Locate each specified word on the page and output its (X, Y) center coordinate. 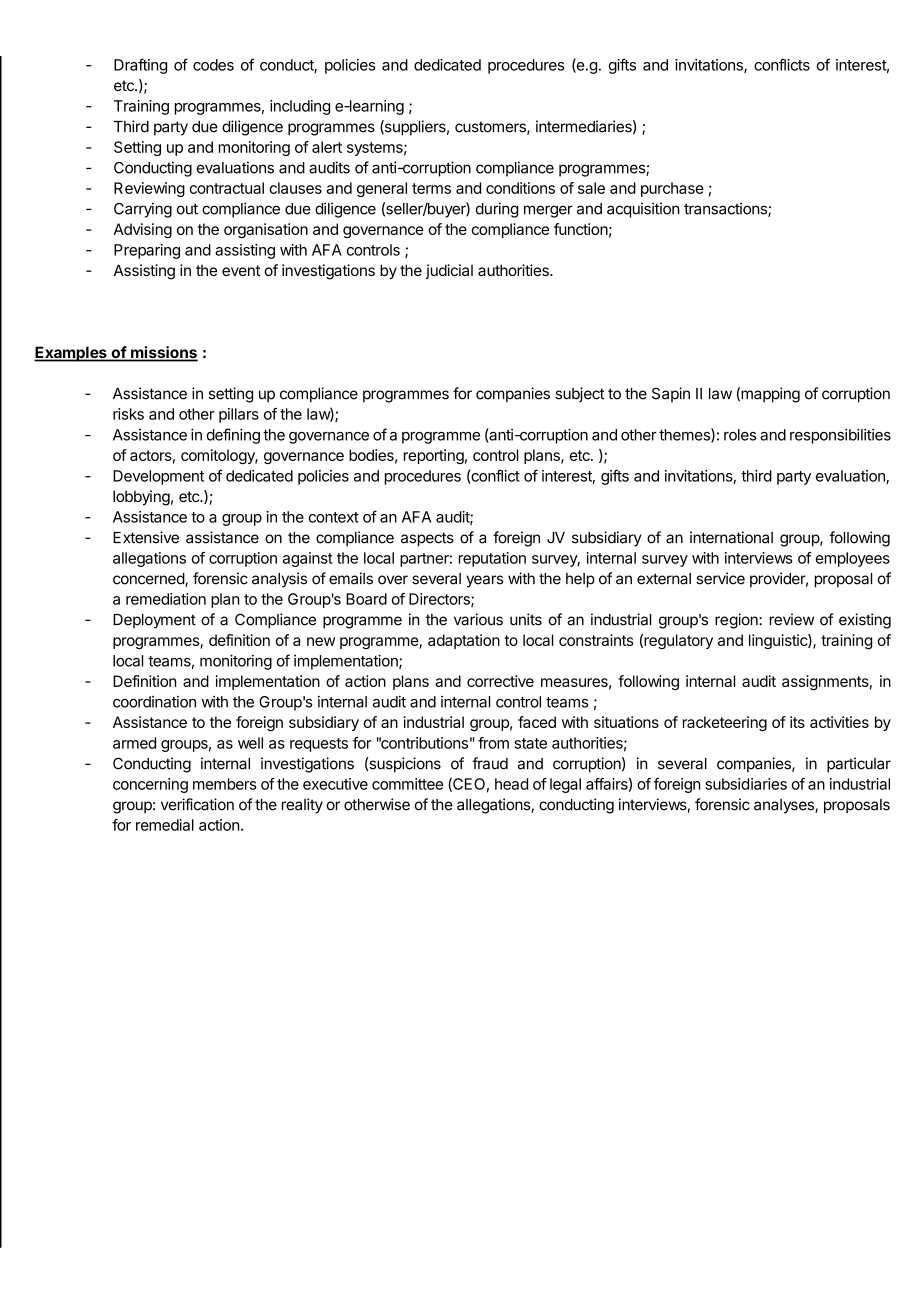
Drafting (140, 66)
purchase (672, 189)
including (300, 107)
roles (740, 435)
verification (197, 804)
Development (158, 477)
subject (580, 394)
